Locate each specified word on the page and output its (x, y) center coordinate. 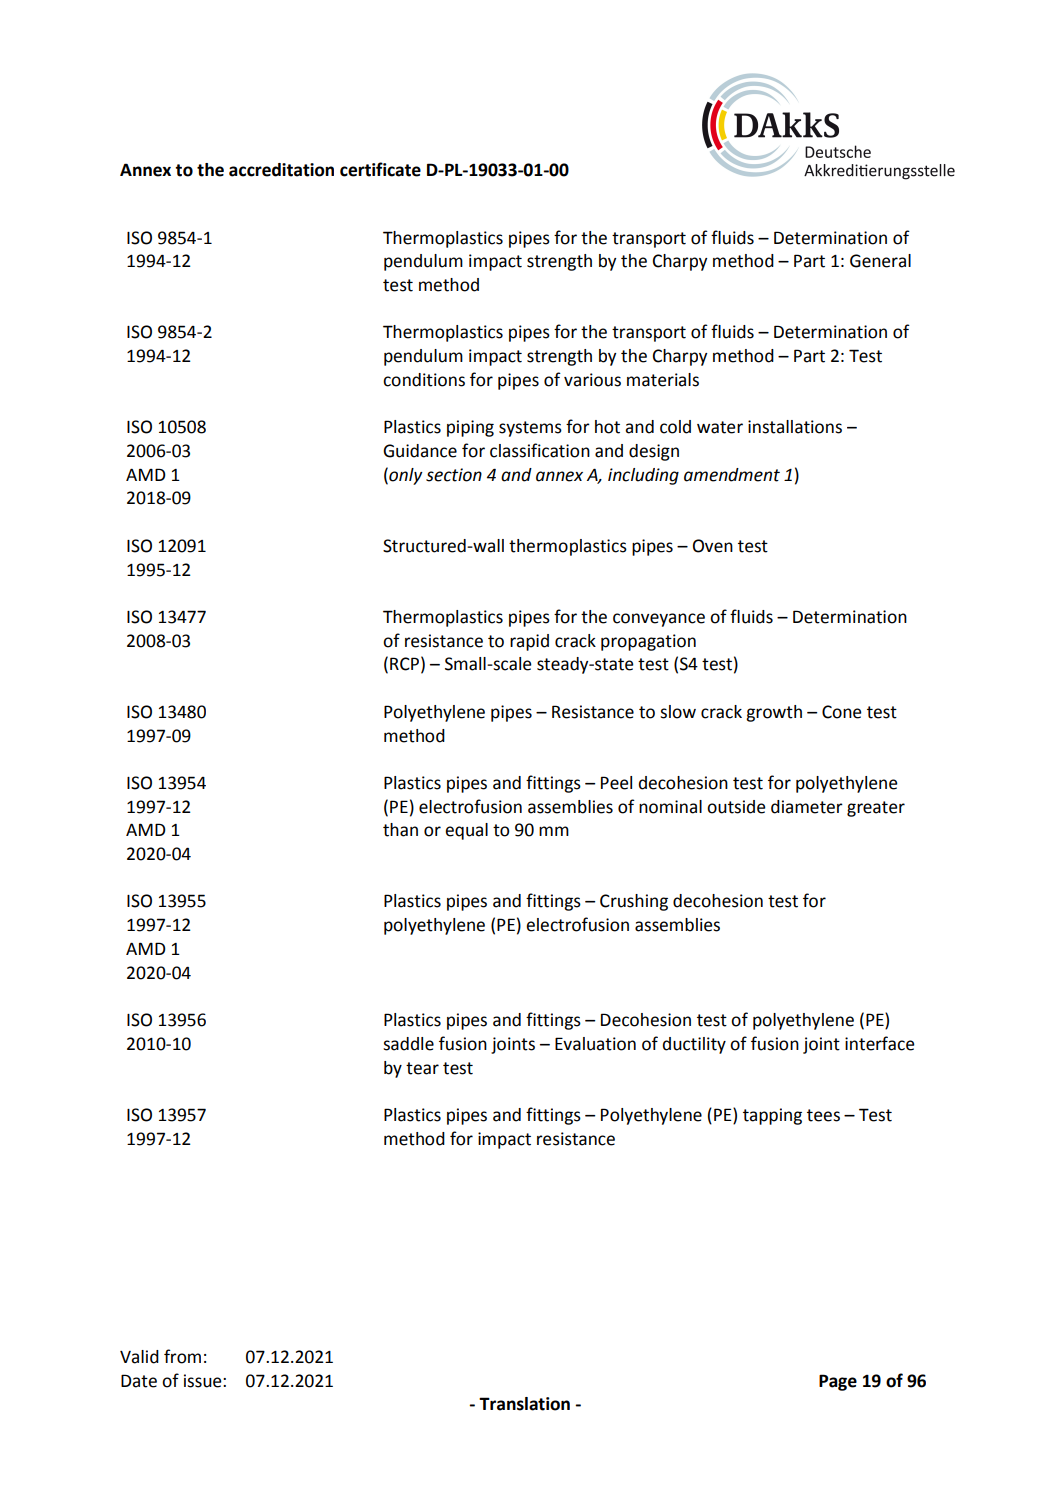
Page (838, 1382)
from (182, 1356)
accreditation (281, 170)
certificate (380, 169)
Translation (524, 1404)
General (880, 261)
